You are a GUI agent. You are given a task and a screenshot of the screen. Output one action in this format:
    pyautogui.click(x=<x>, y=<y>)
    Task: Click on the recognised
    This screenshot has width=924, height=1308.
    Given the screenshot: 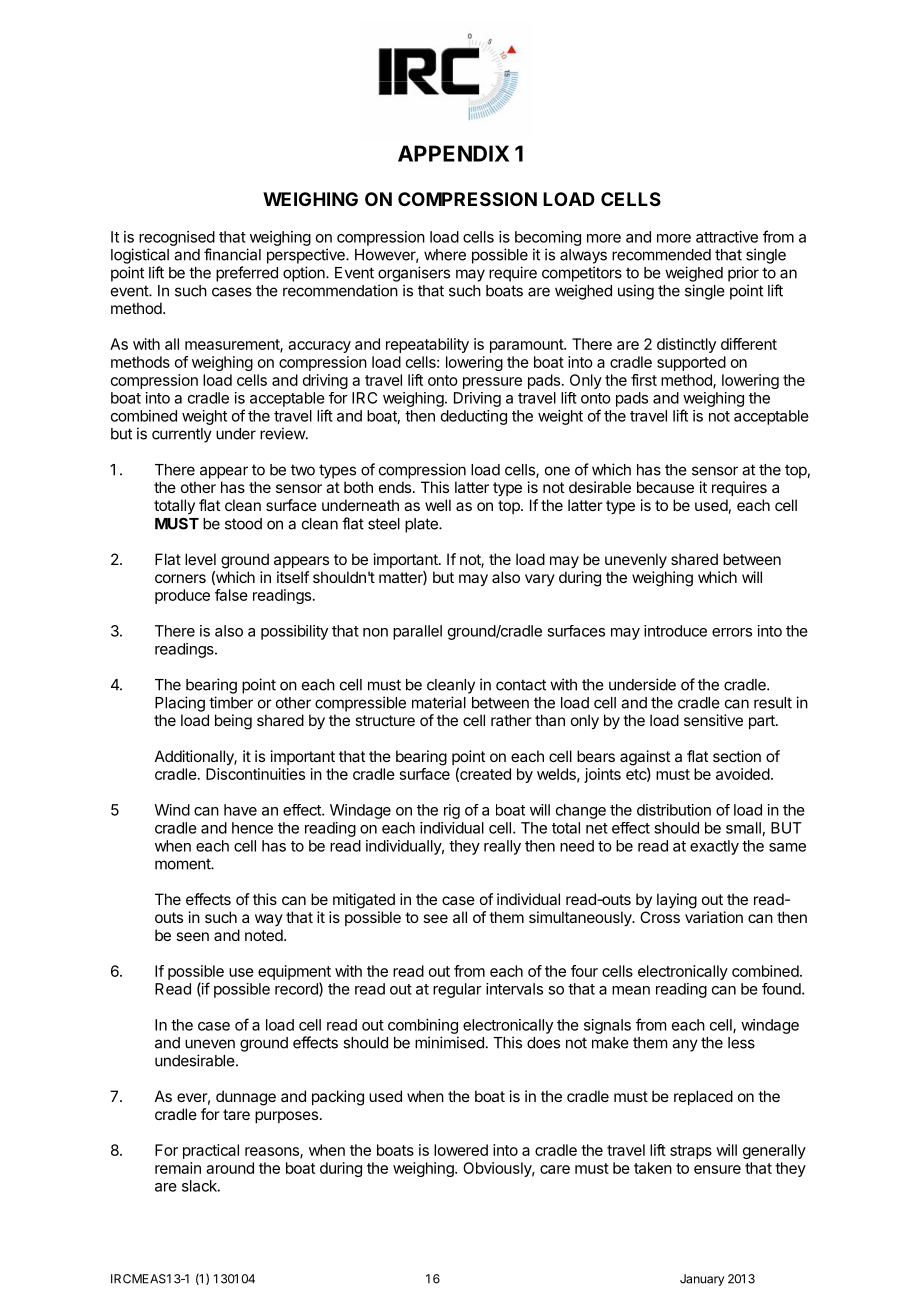 What is the action you would take?
    pyautogui.click(x=177, y=238)
